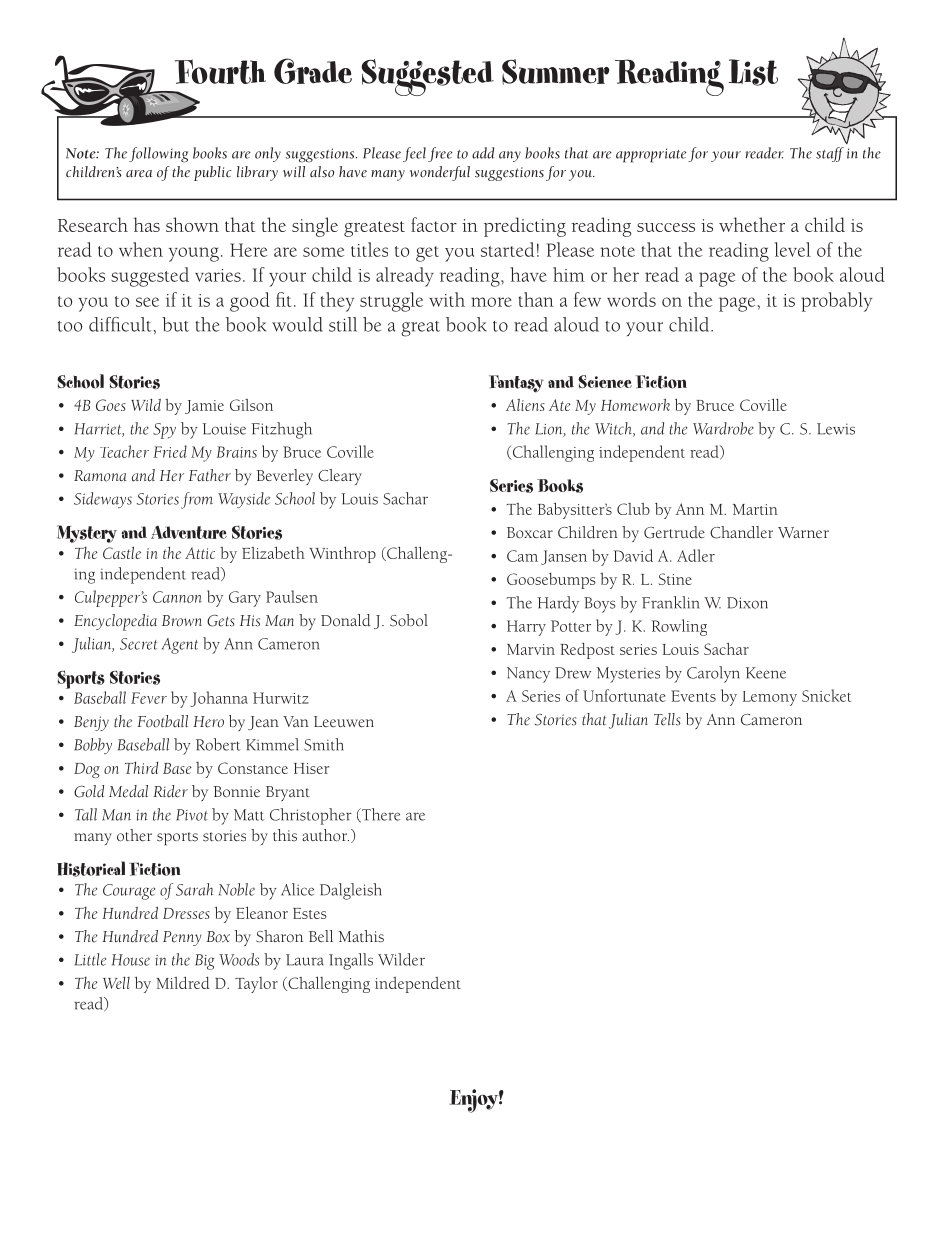 This screenshot has height=1233, width=952. I want to click on but, so click(175, 324).
